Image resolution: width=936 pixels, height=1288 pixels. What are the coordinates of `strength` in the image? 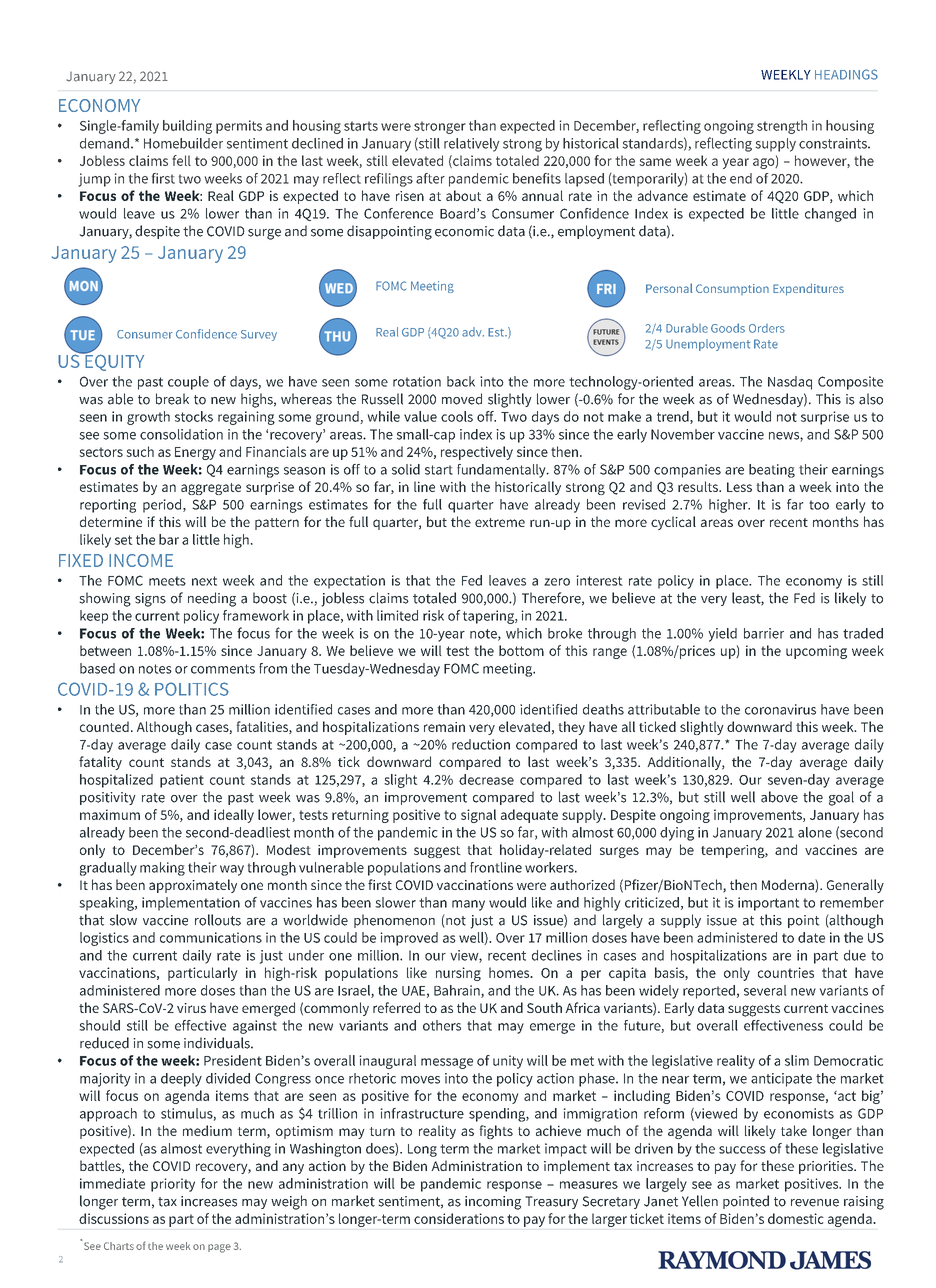 It's located at (782, 127).
